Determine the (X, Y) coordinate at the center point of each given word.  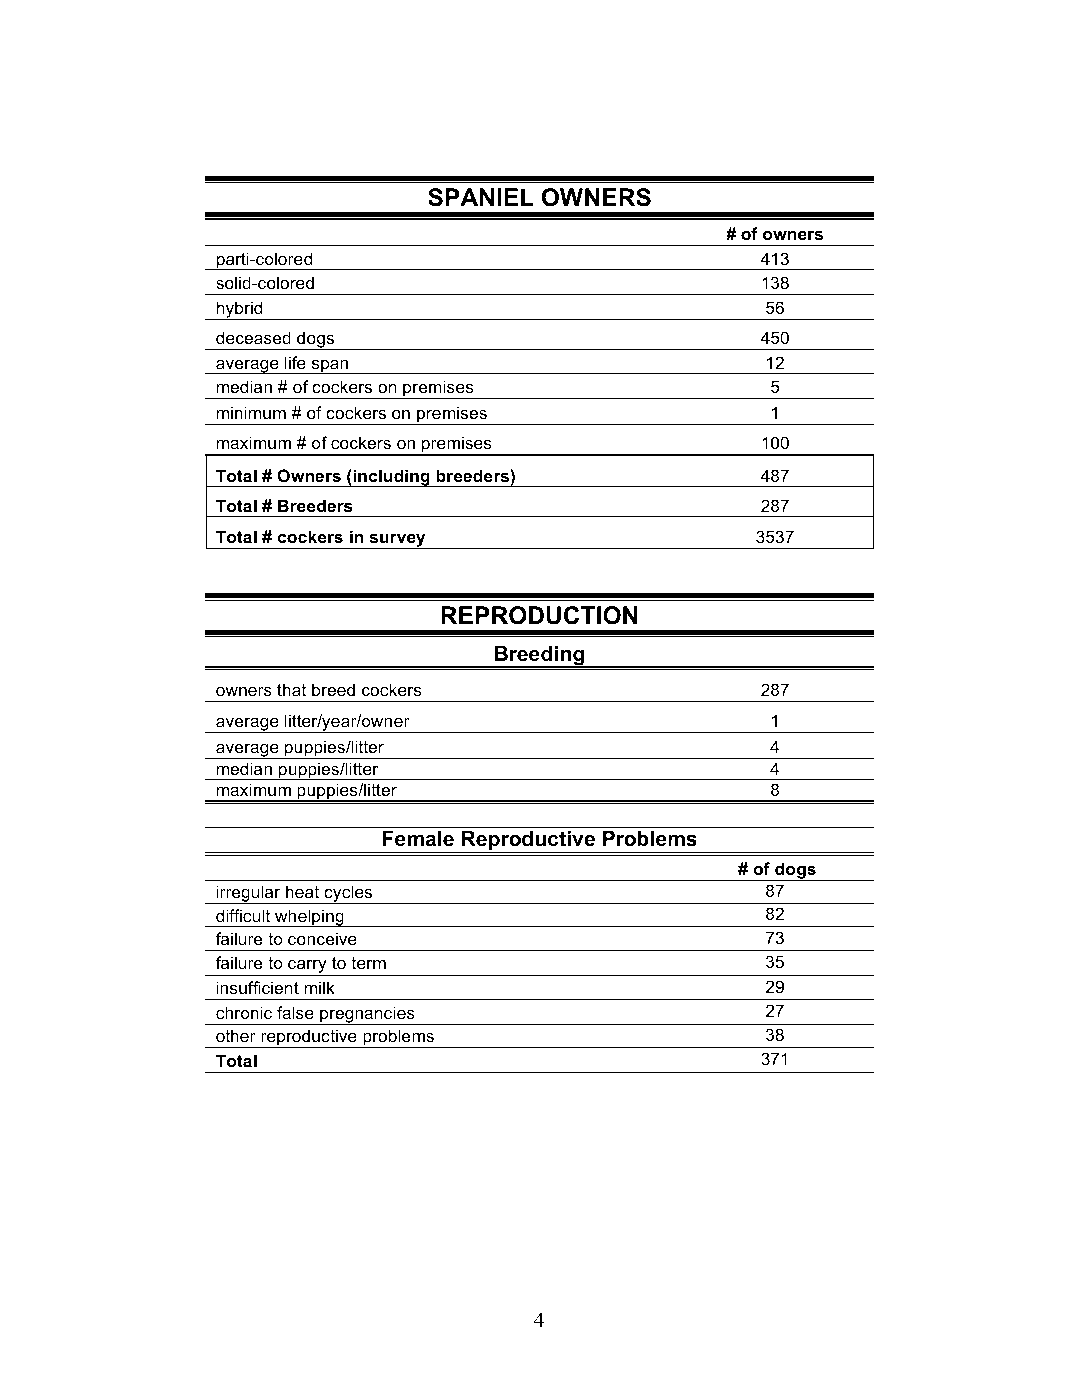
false (295, 1012)
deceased (253, 337)
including (392, 478)
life (295, 362)
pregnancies (367, 1015)
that (291, 689)
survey (397, 541)
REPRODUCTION (539, 615)
